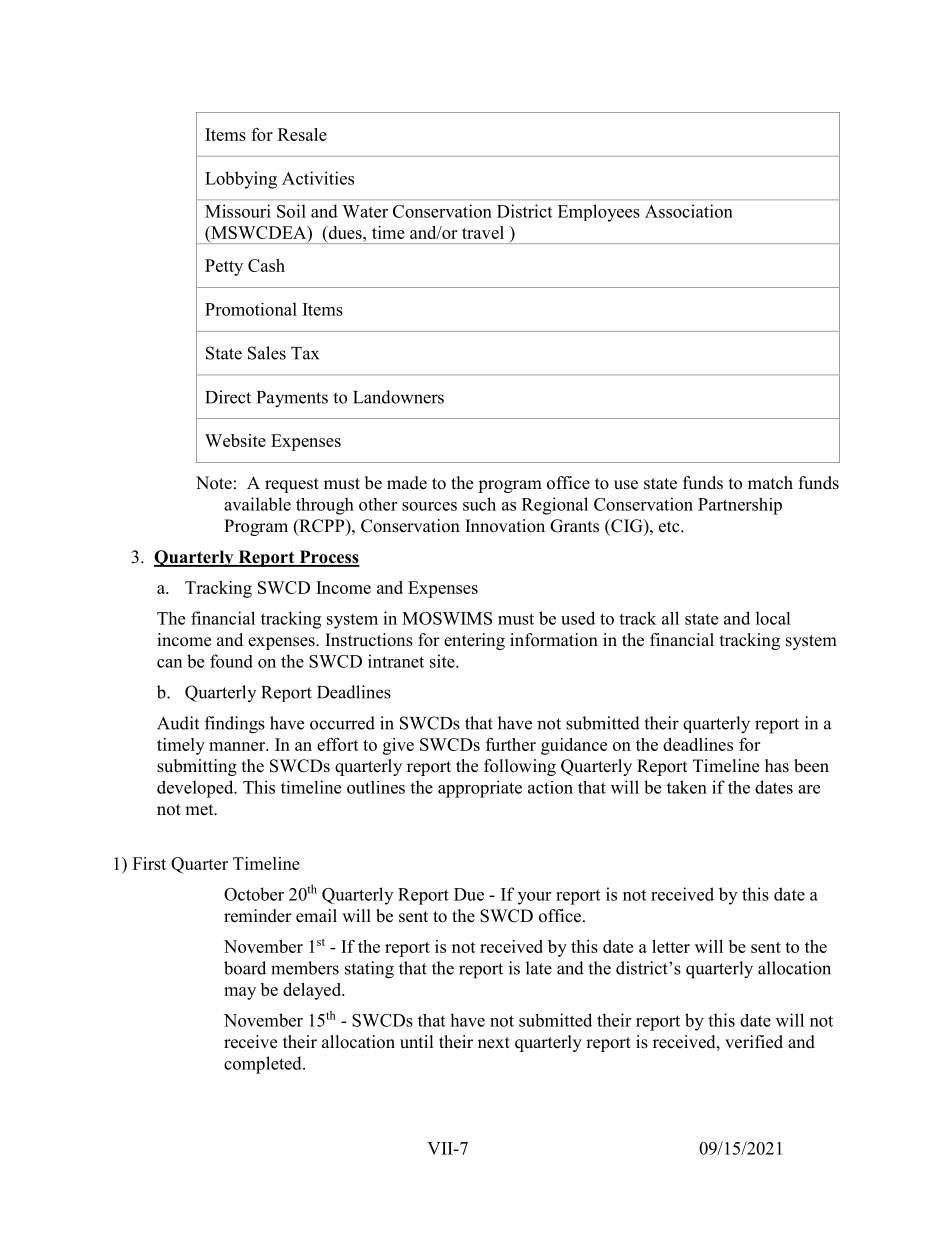 This screenshot has height=1233, width=952. I want to click on Landowners, so click(398, 397).
